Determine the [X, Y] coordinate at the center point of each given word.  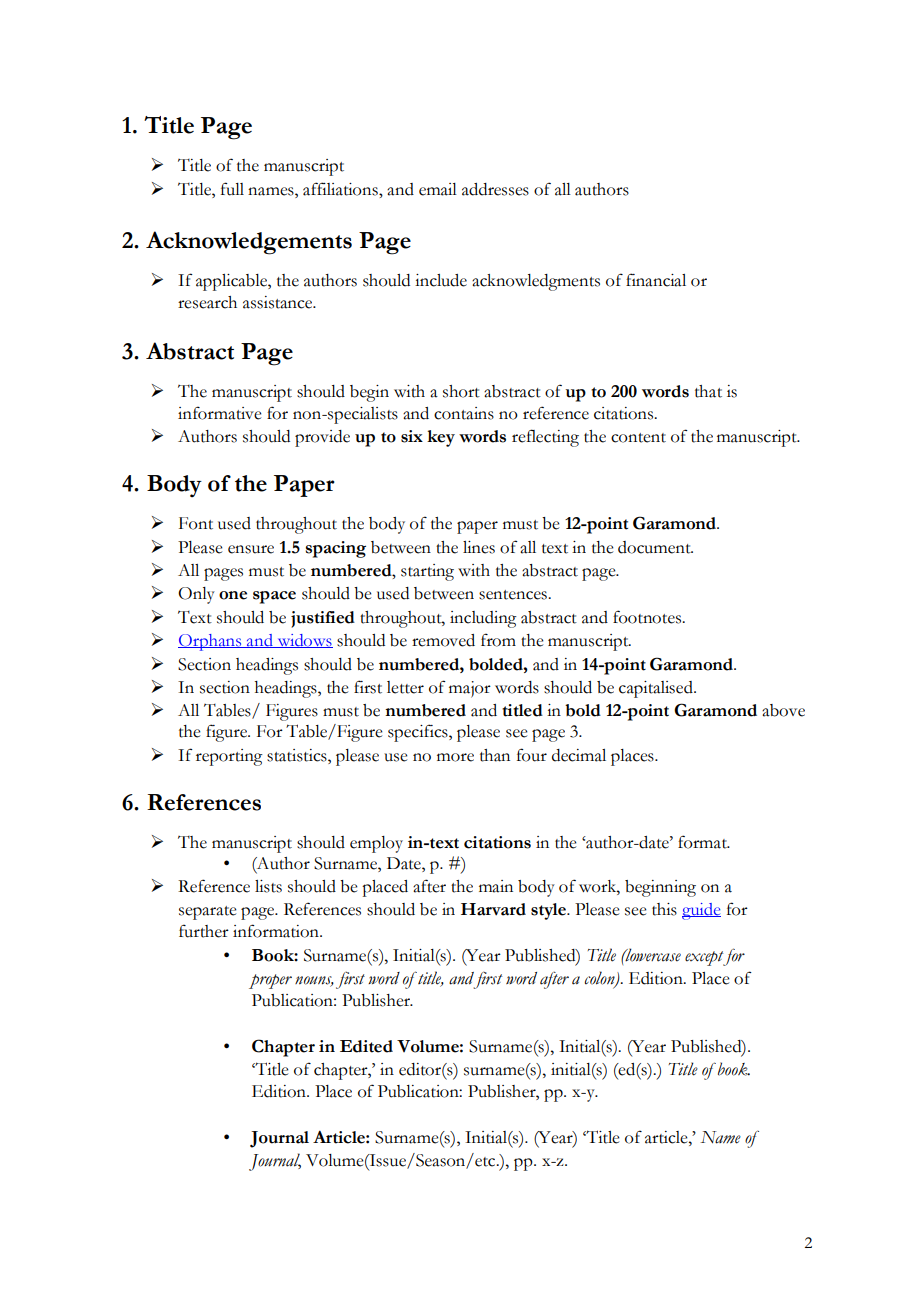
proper [270, 981]
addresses [495, 189]
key [441, 438]
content [638, 438]
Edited [366, 1046]
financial [656, 280]
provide [322, 438]
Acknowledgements [249, 243]
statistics [298, 755]
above [783, 710]
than [495, 755]
